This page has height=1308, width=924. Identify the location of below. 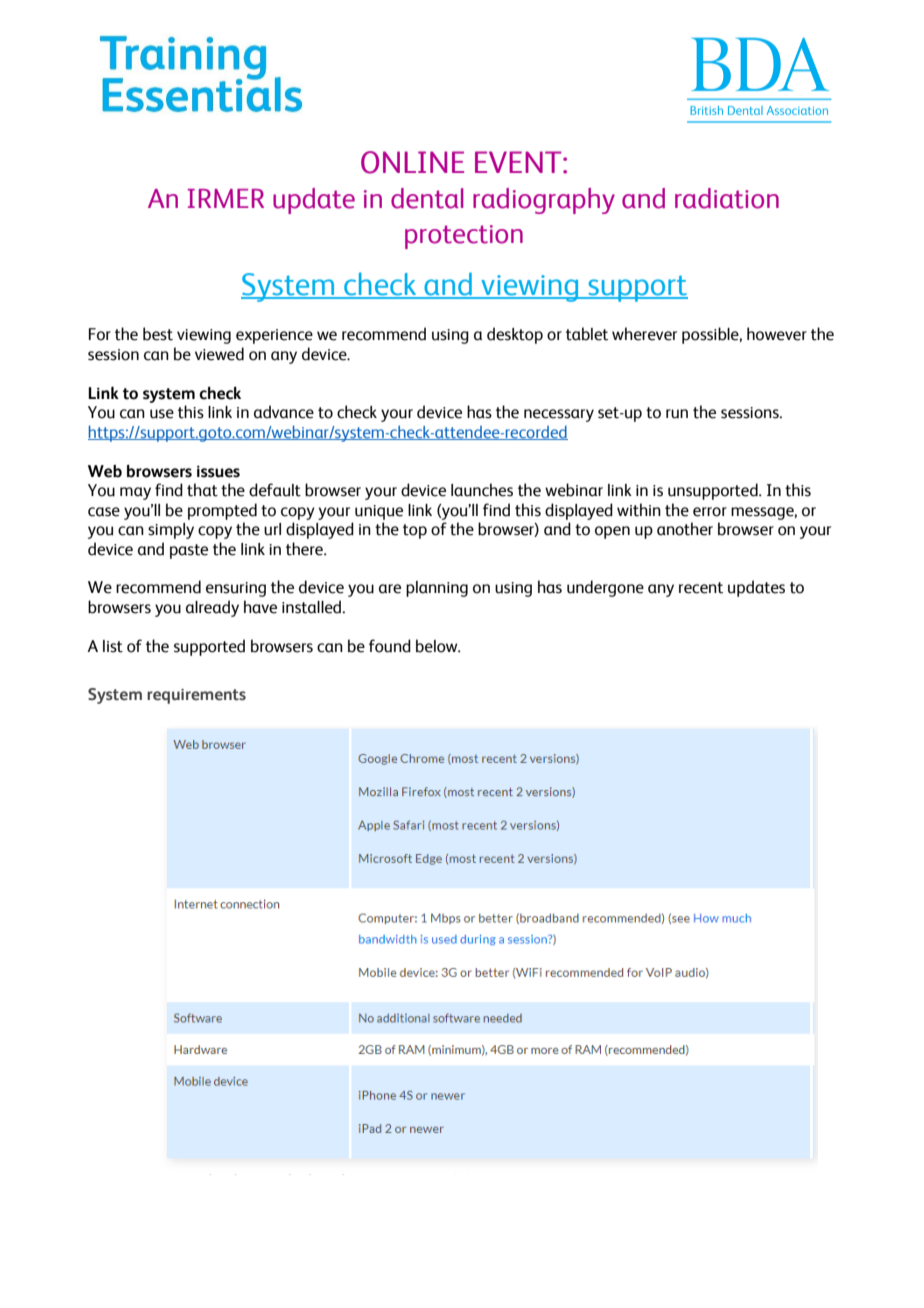
(438, 646).
